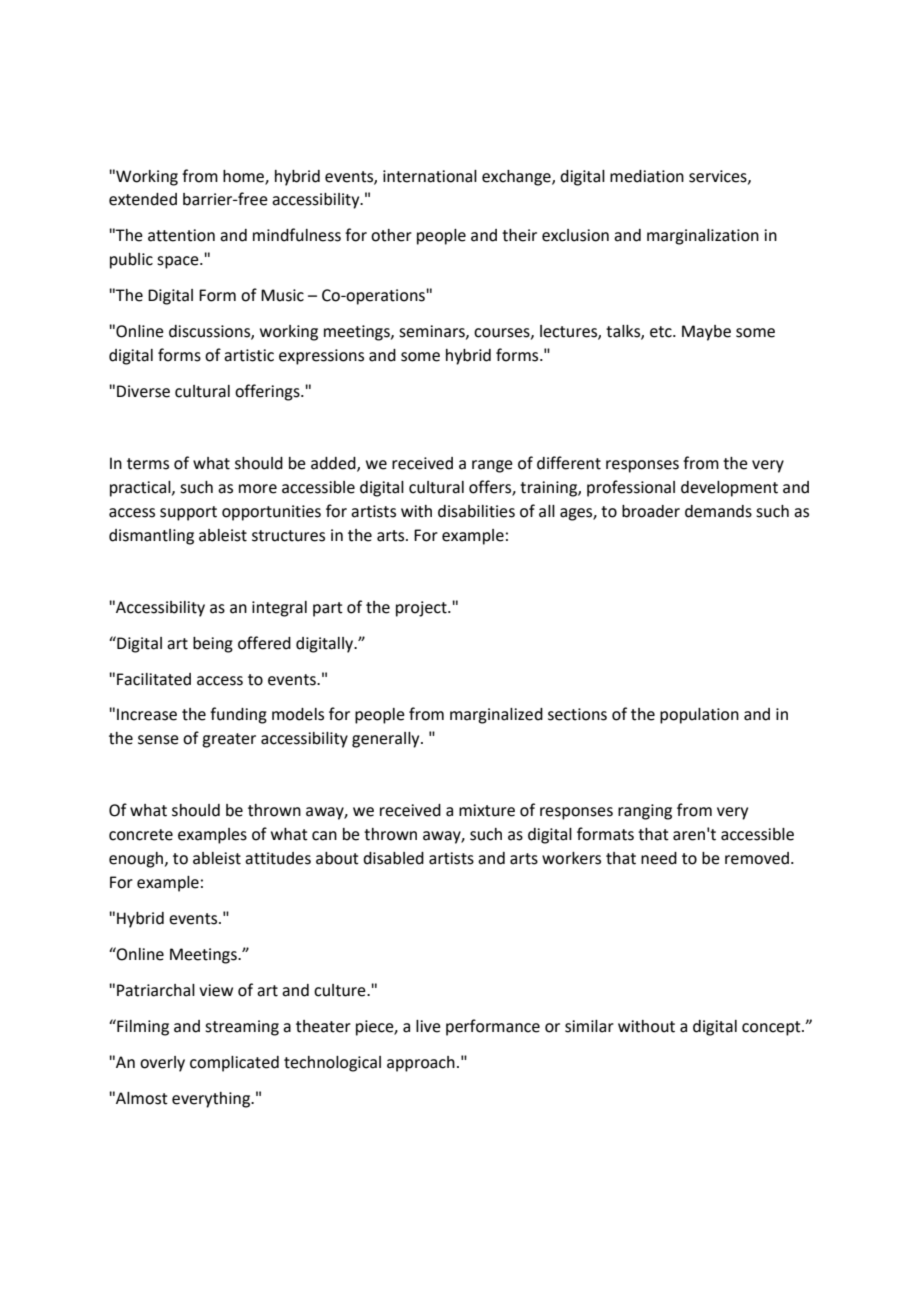  What do you see at coordinates (430, 176) in the screenshot?
I see `international` at bounding box center [430, 176].
